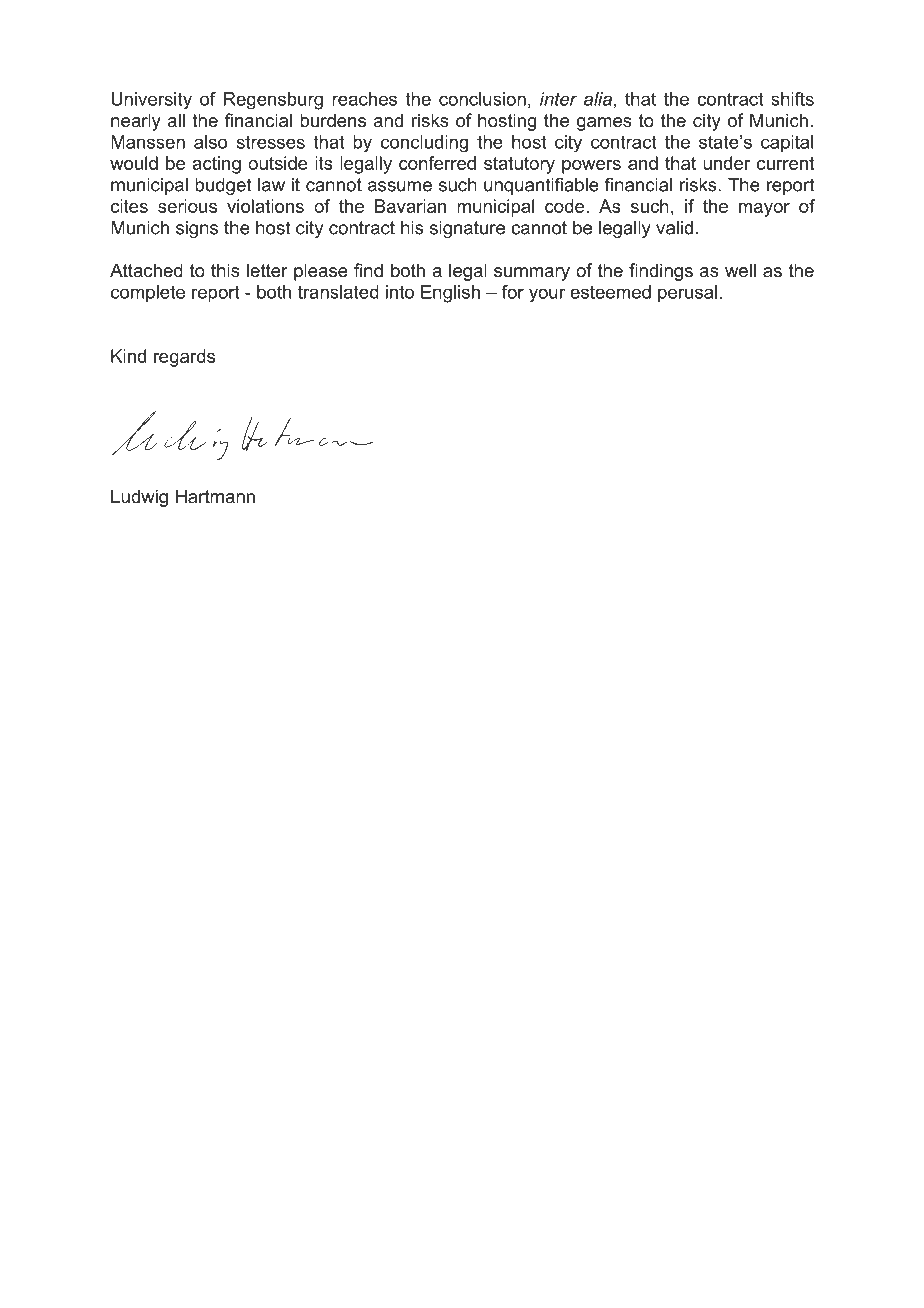 Image resolution: width=924 pixels, height=1308 pixels. What do you see at coordinates (547, 295) in the screenshot?
I see `your` at bounding box center [547, 295].
